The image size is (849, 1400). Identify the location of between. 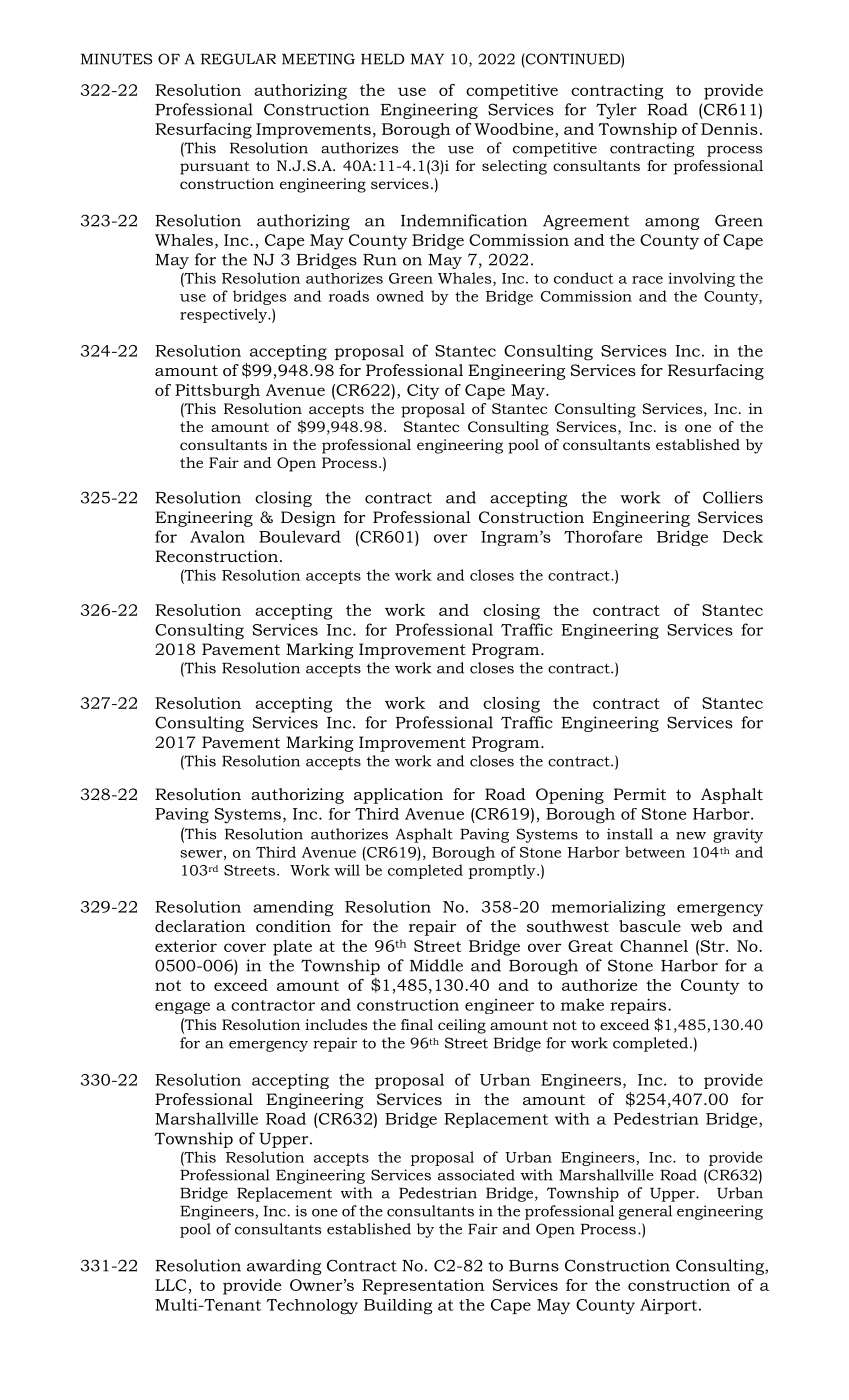
(655, 852).
